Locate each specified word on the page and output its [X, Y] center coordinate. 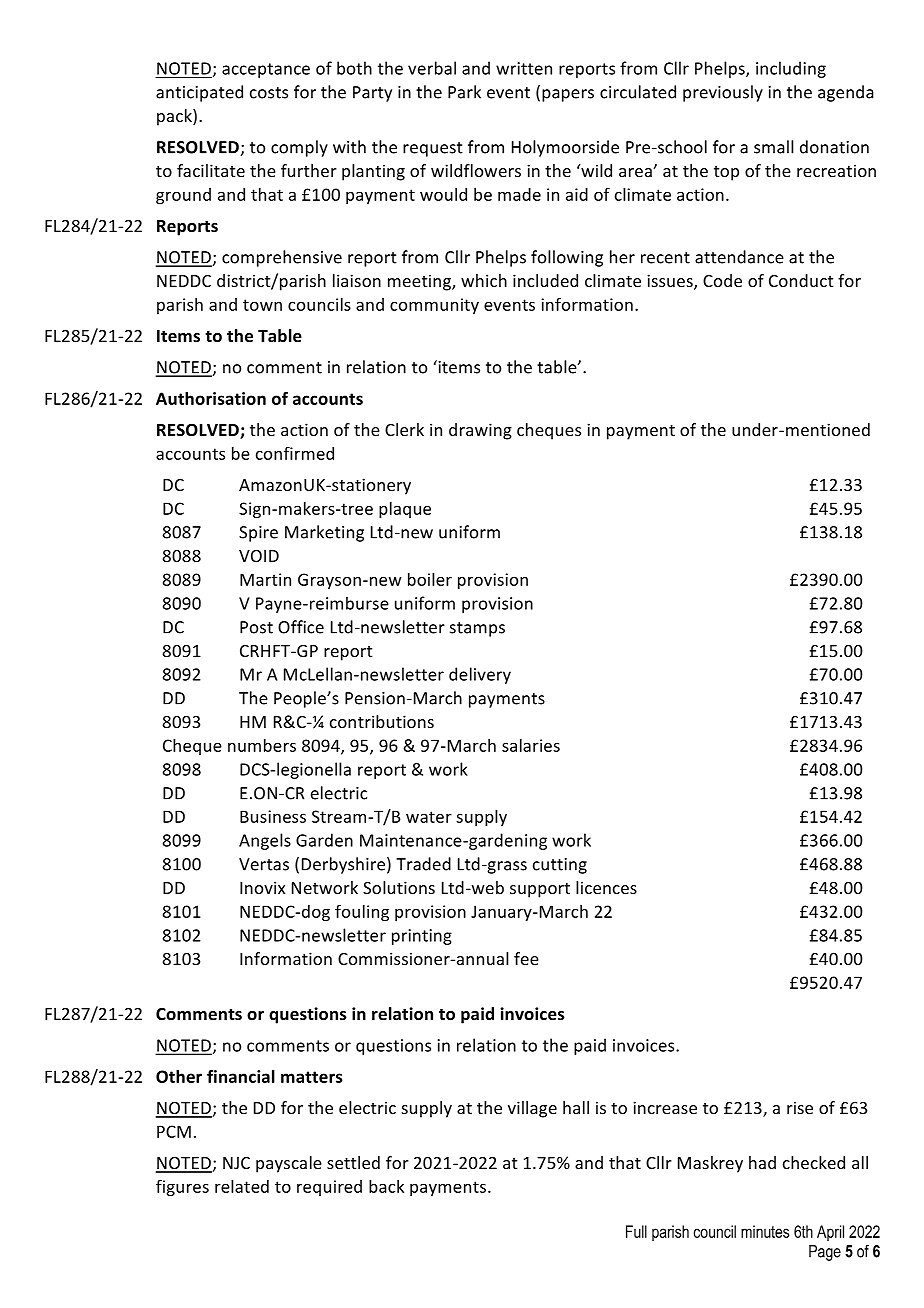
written [524, 68]
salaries [531, 745]
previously [723, 93]
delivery [480, 675]
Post [256, 627]
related [242, 1186]
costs [269, 93]
